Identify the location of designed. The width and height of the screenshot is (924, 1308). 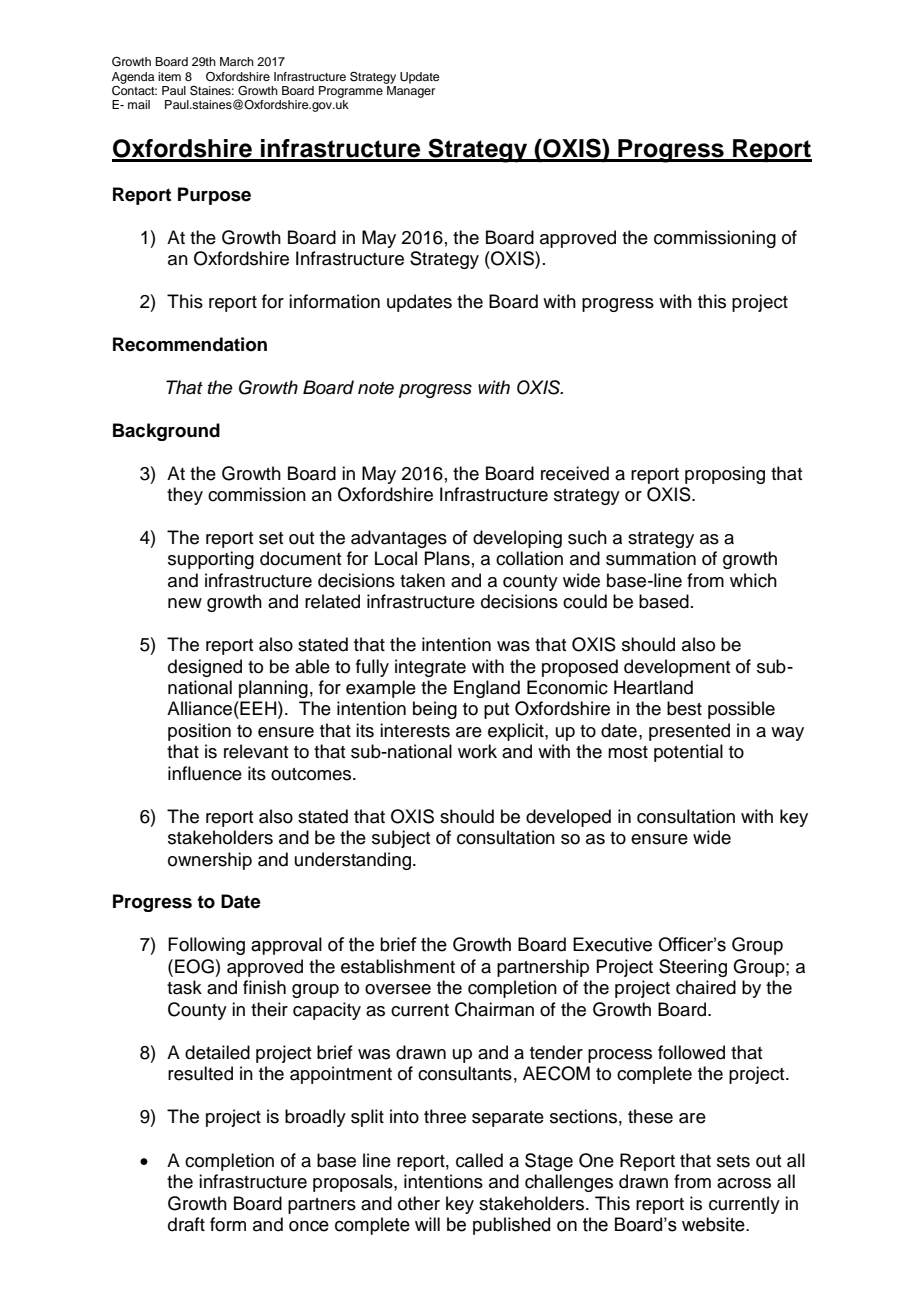
(205, 668).
